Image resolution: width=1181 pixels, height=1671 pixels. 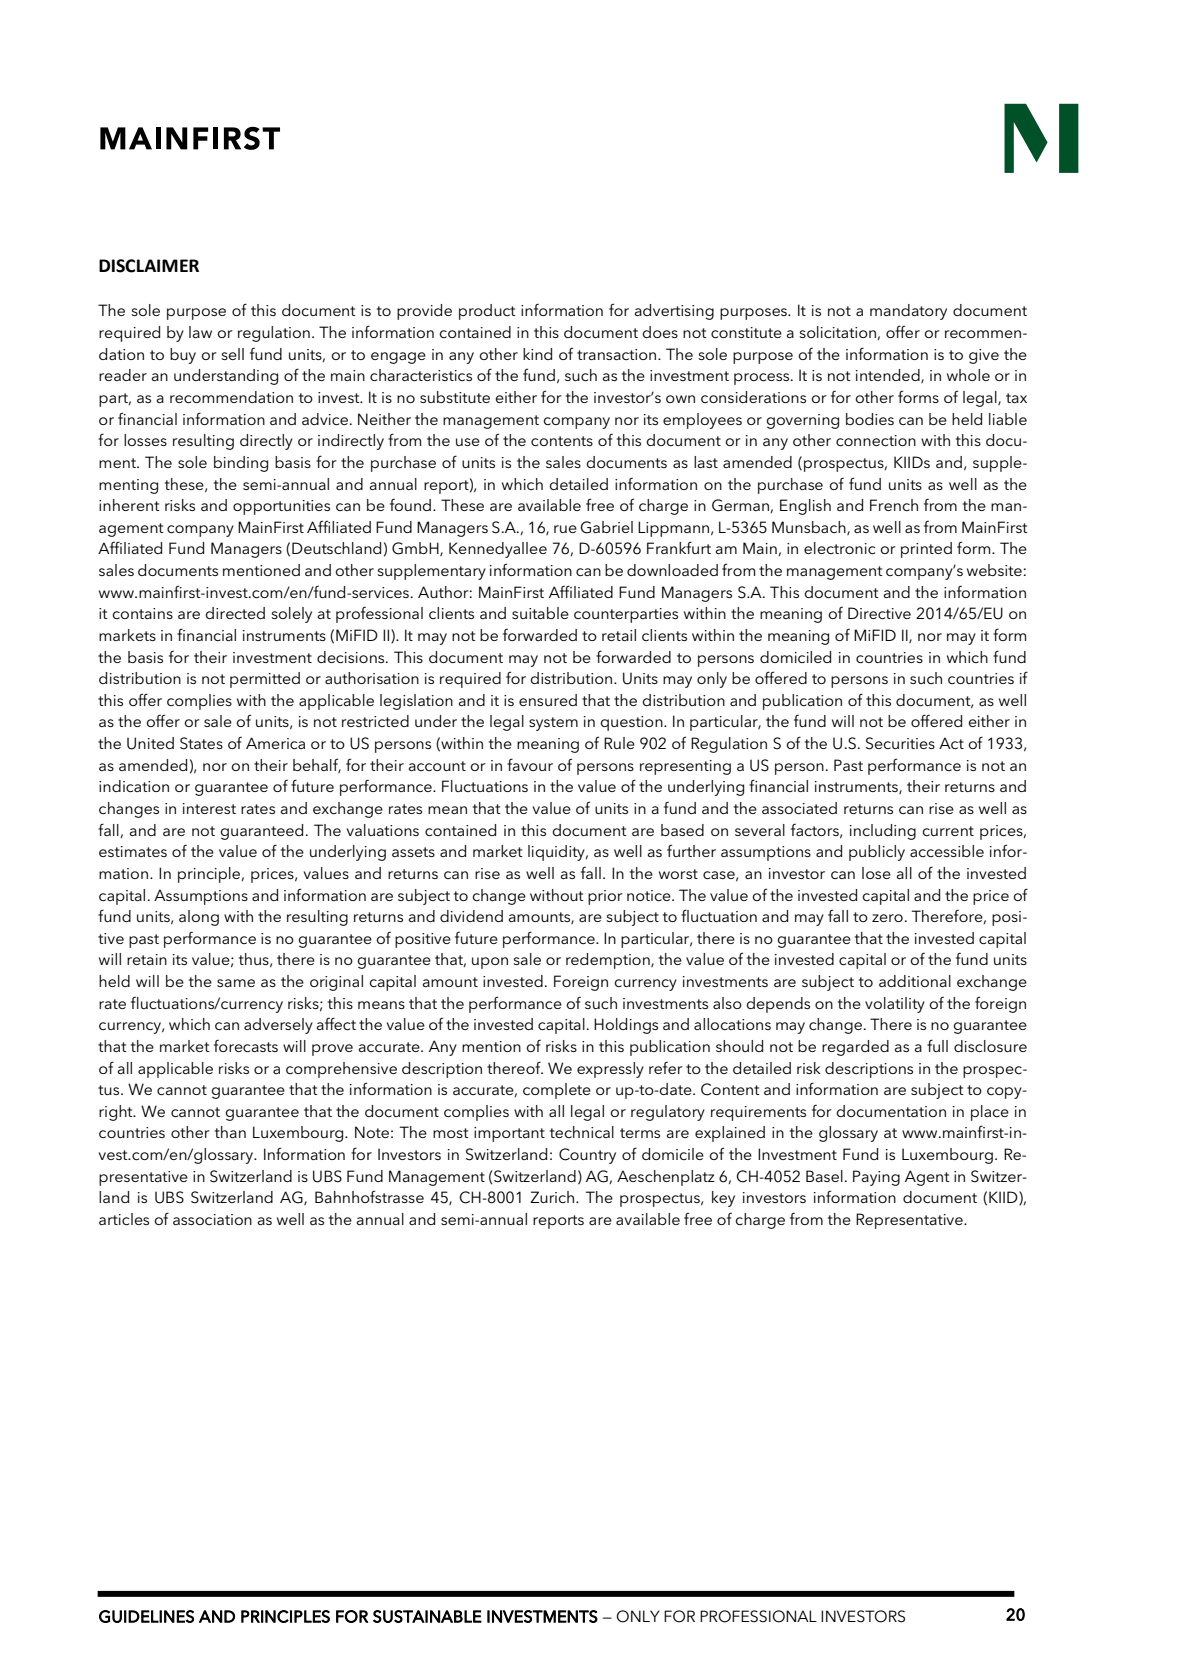 I want to click on mandatory, so click(x=908, y=312).
